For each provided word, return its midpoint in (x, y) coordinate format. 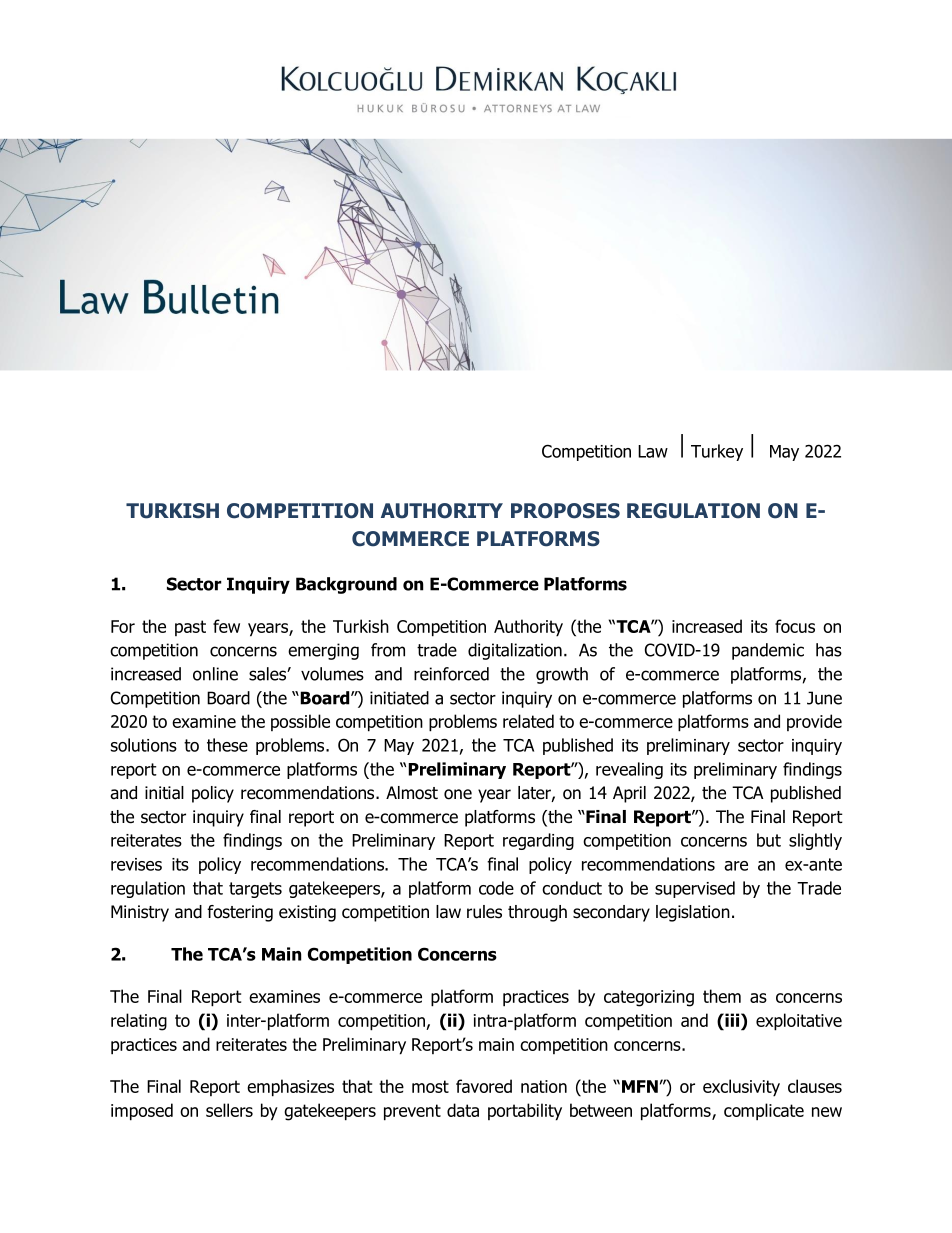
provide (814, 722)
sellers (229, 1110)
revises (136, 864)
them (722, 996)
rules (484, 912)
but (769, 840)
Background (346, 585)
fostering (240, 913)
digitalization (515, 651)
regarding (538, 841)
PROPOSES (565, 511)
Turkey (717, 452)
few (226, 626)
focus (795, 626)
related (528, 721)
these (227, 745)
